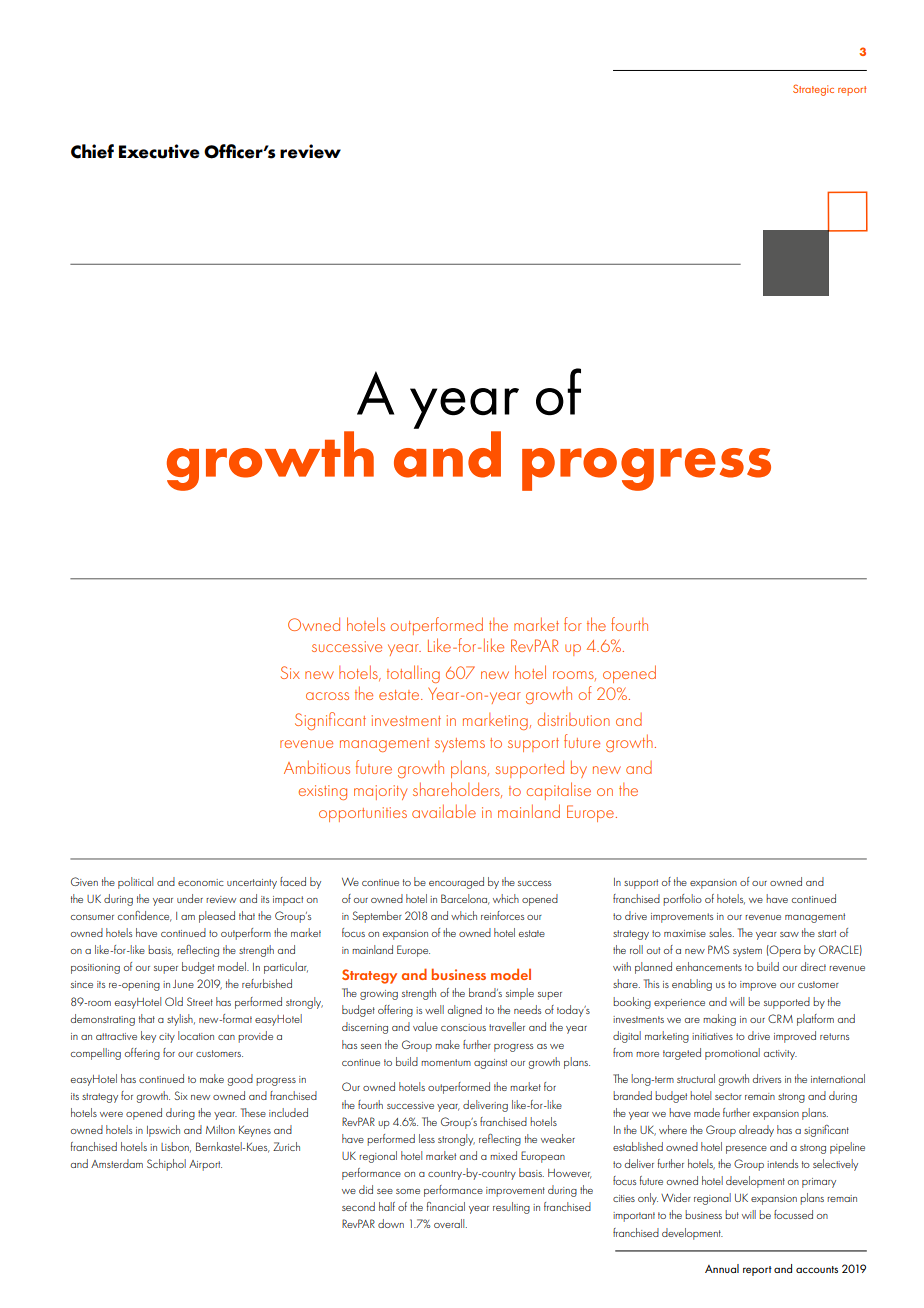 The height and width of the screenshot is (1308, 924). What do you see at coordinates (205, 1165) in the screenshot?
I see `Airport` at bounding box center [205, 1165].
